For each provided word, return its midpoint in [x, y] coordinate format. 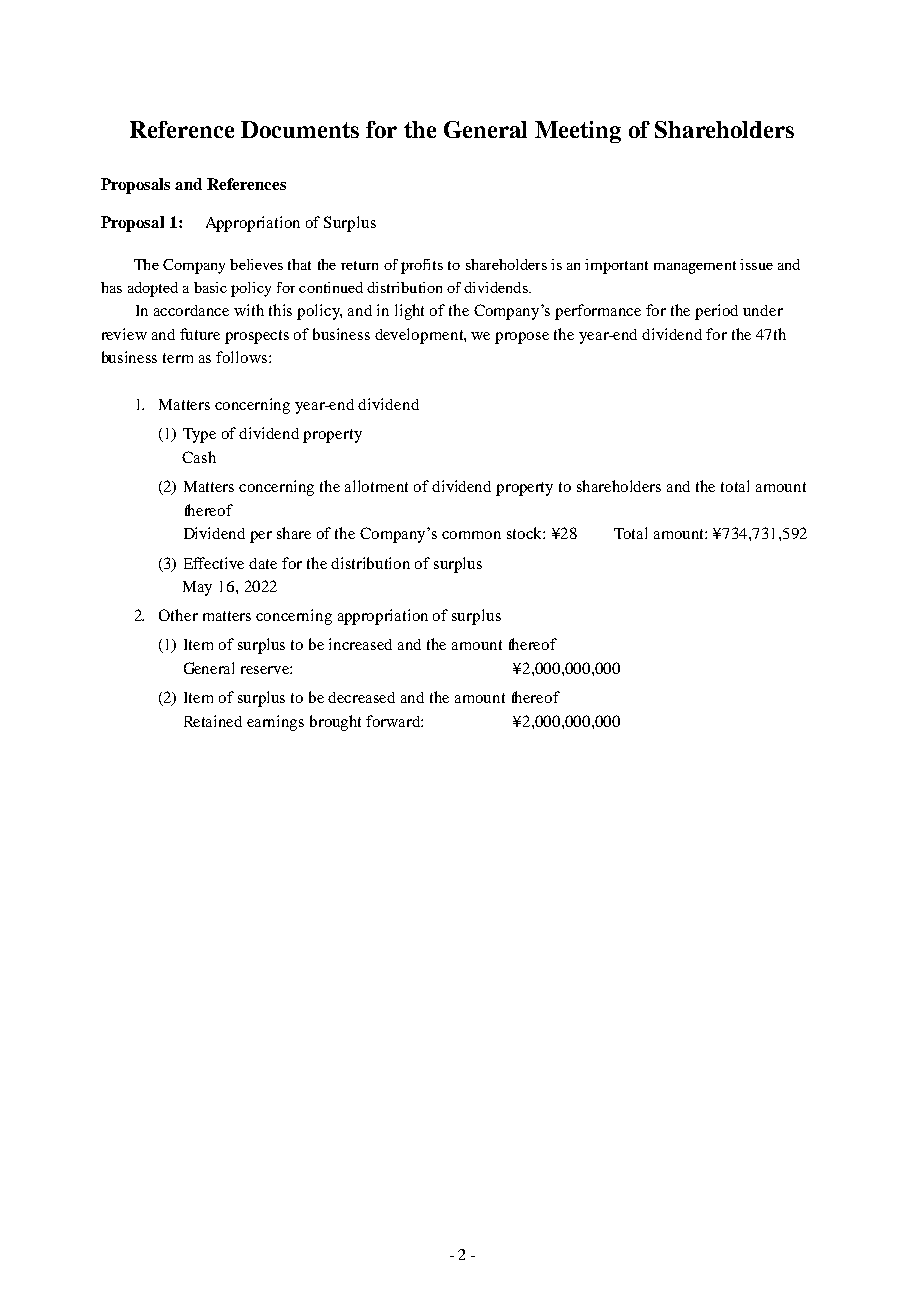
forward [394, 721]
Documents [300, 129]
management [695, 267]
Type [199, 435]
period [716, 312]
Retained [213, 721]
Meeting [578, 132]
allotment [376, 486]
